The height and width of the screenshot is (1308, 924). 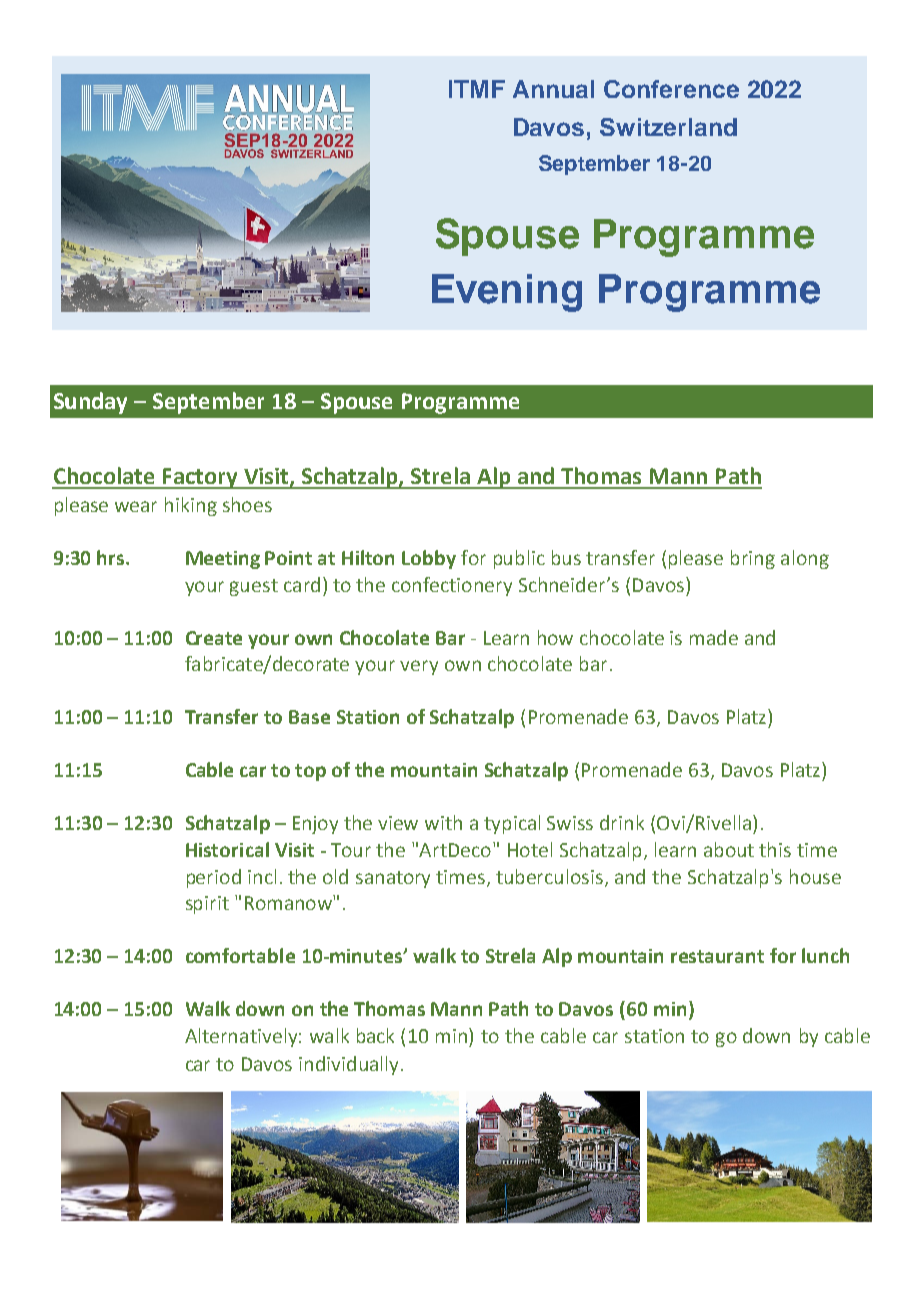 I want to click on along, so click(x=805, y=559).
